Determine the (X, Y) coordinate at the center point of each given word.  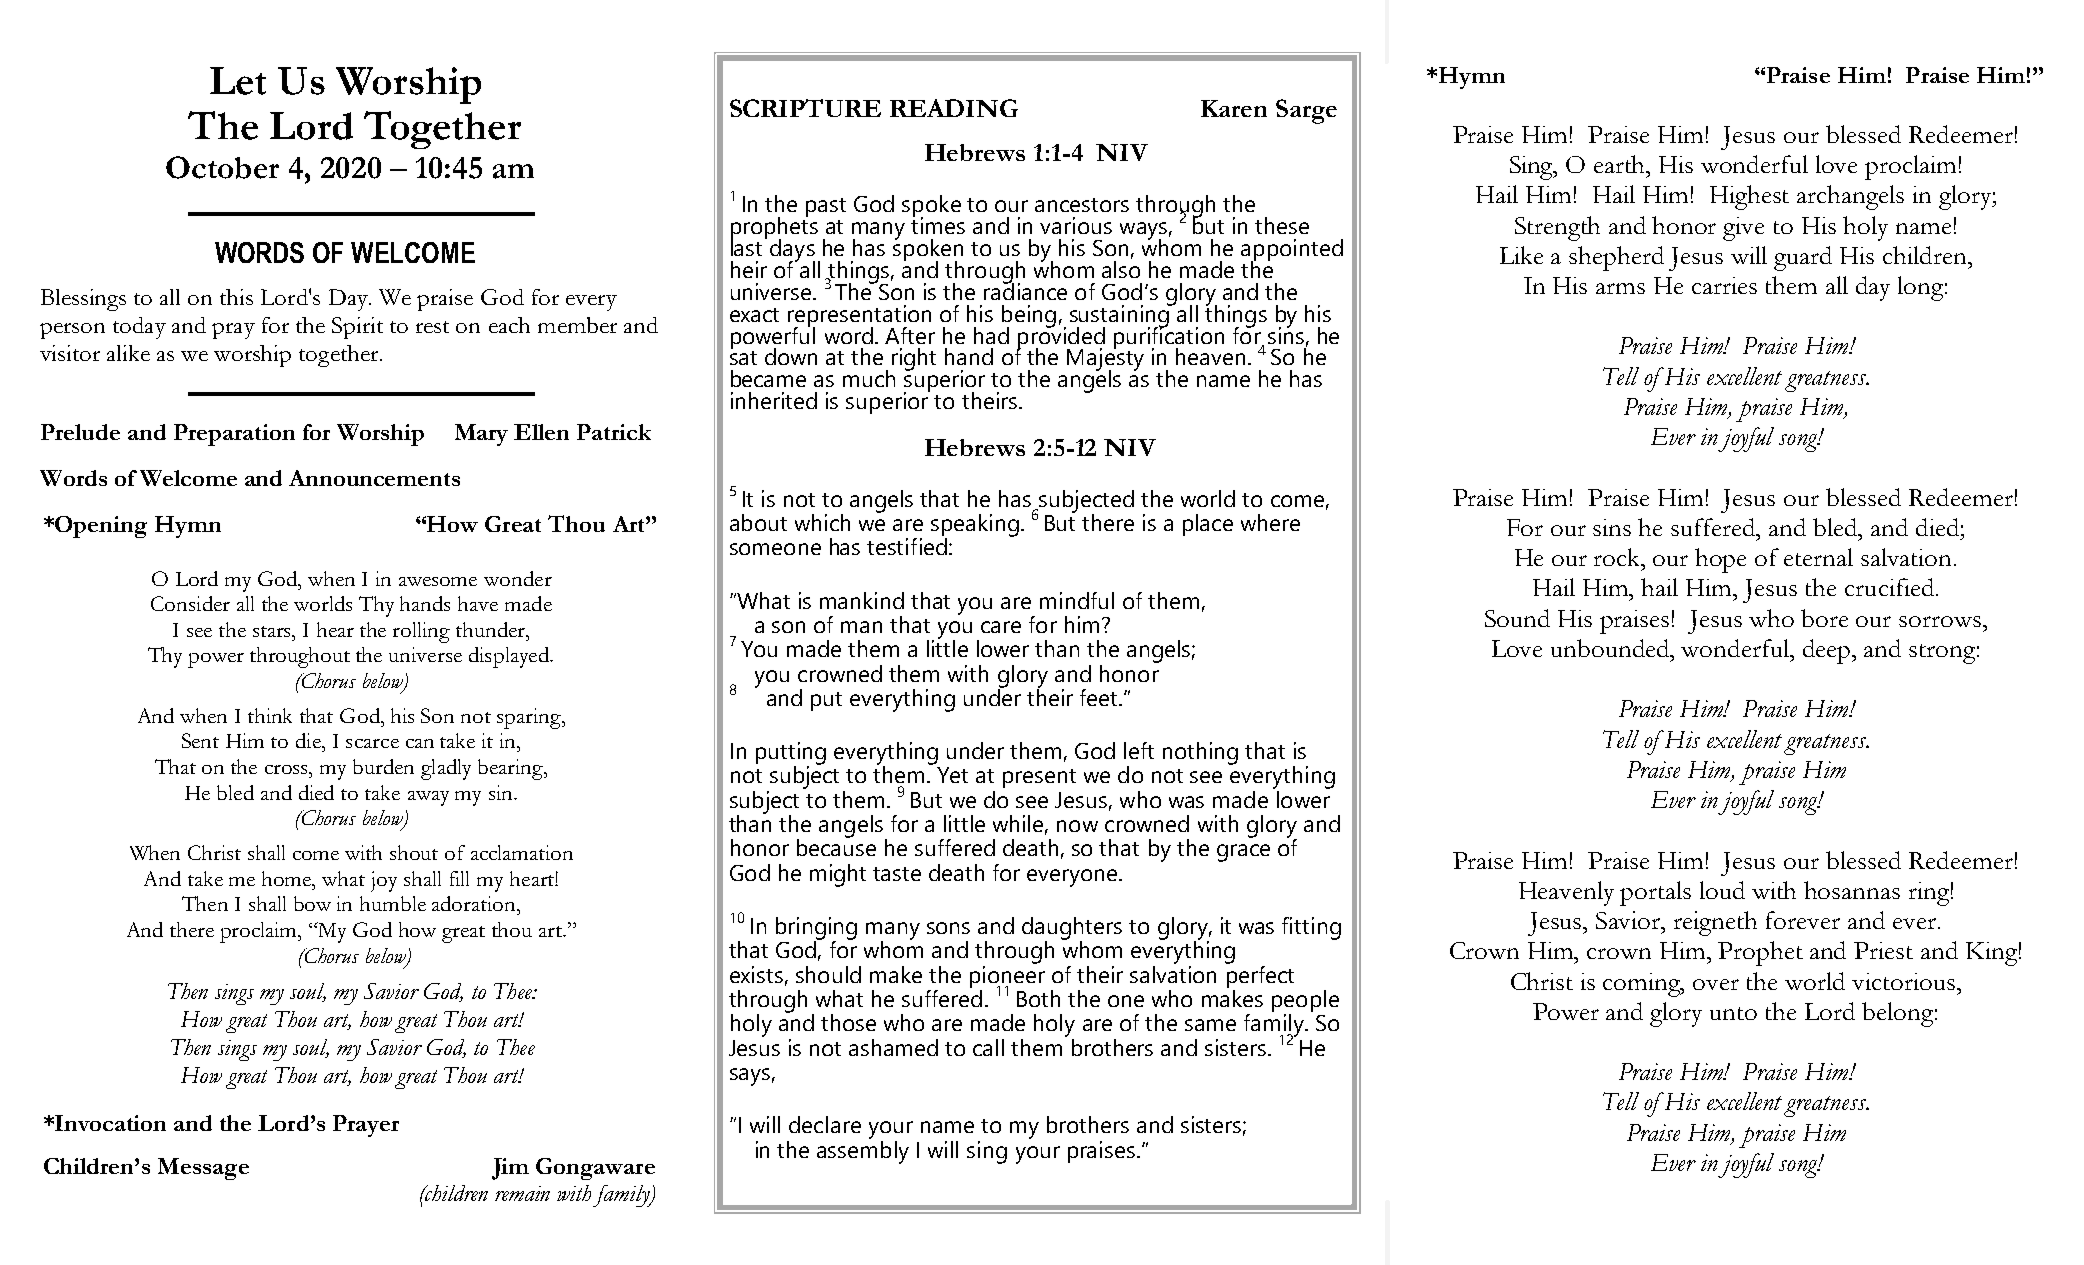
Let (238, 81)
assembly (863, 1151)
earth (1621, 164)
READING (954, 108)
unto (1733, 1013)
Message (203, 1169)
